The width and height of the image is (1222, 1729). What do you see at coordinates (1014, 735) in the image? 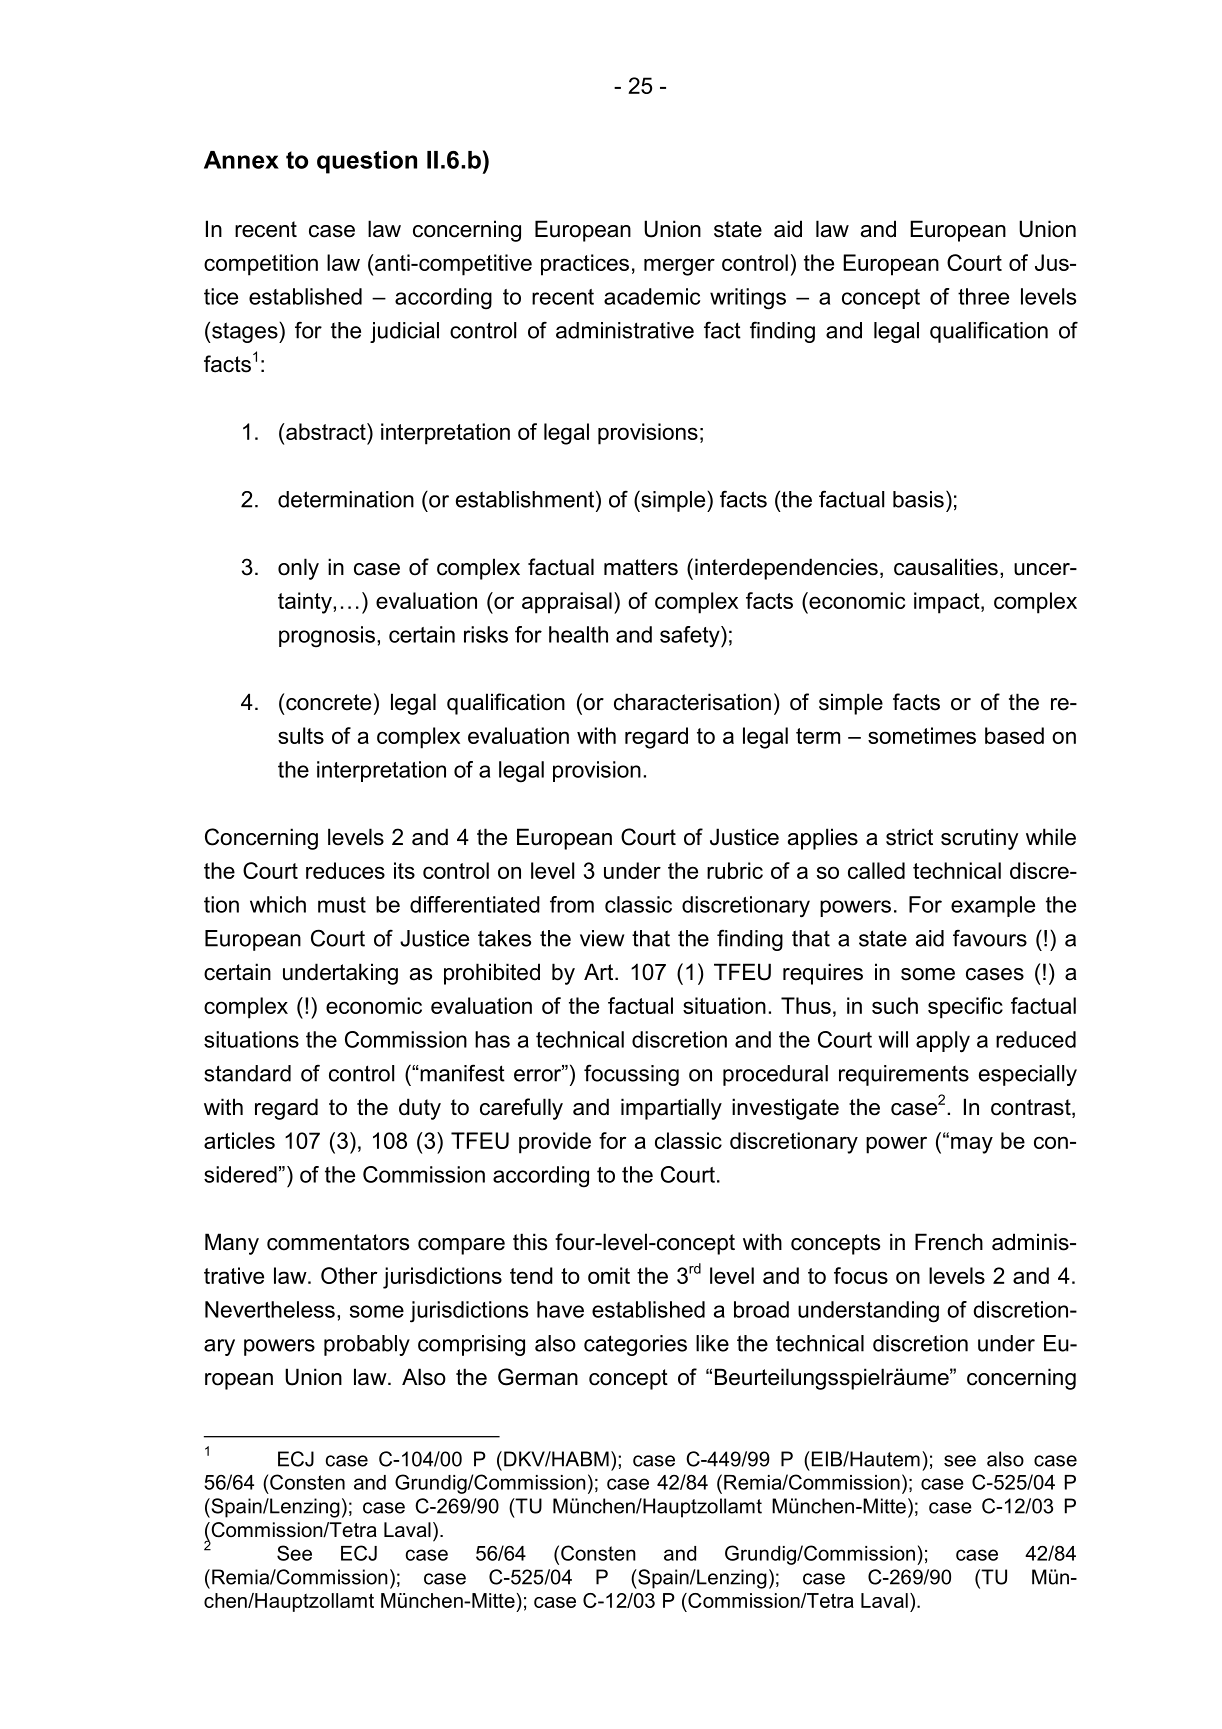
I see `based` at bounding box center [1014, 735].
